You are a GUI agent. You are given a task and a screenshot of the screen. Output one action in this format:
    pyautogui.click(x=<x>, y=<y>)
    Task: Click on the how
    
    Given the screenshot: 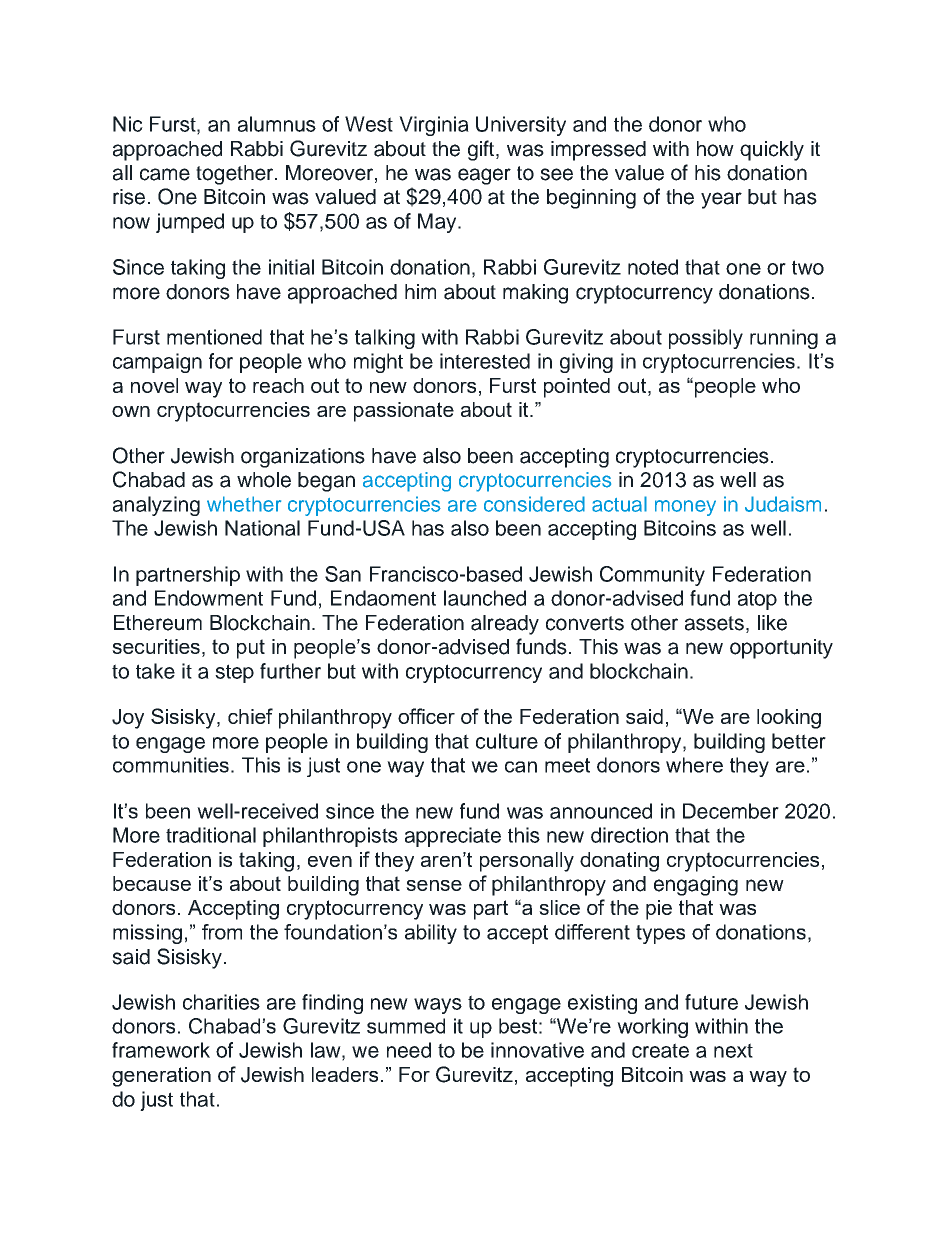 What is the action you would take?
    pyautogui.click(x=715, y=149)
